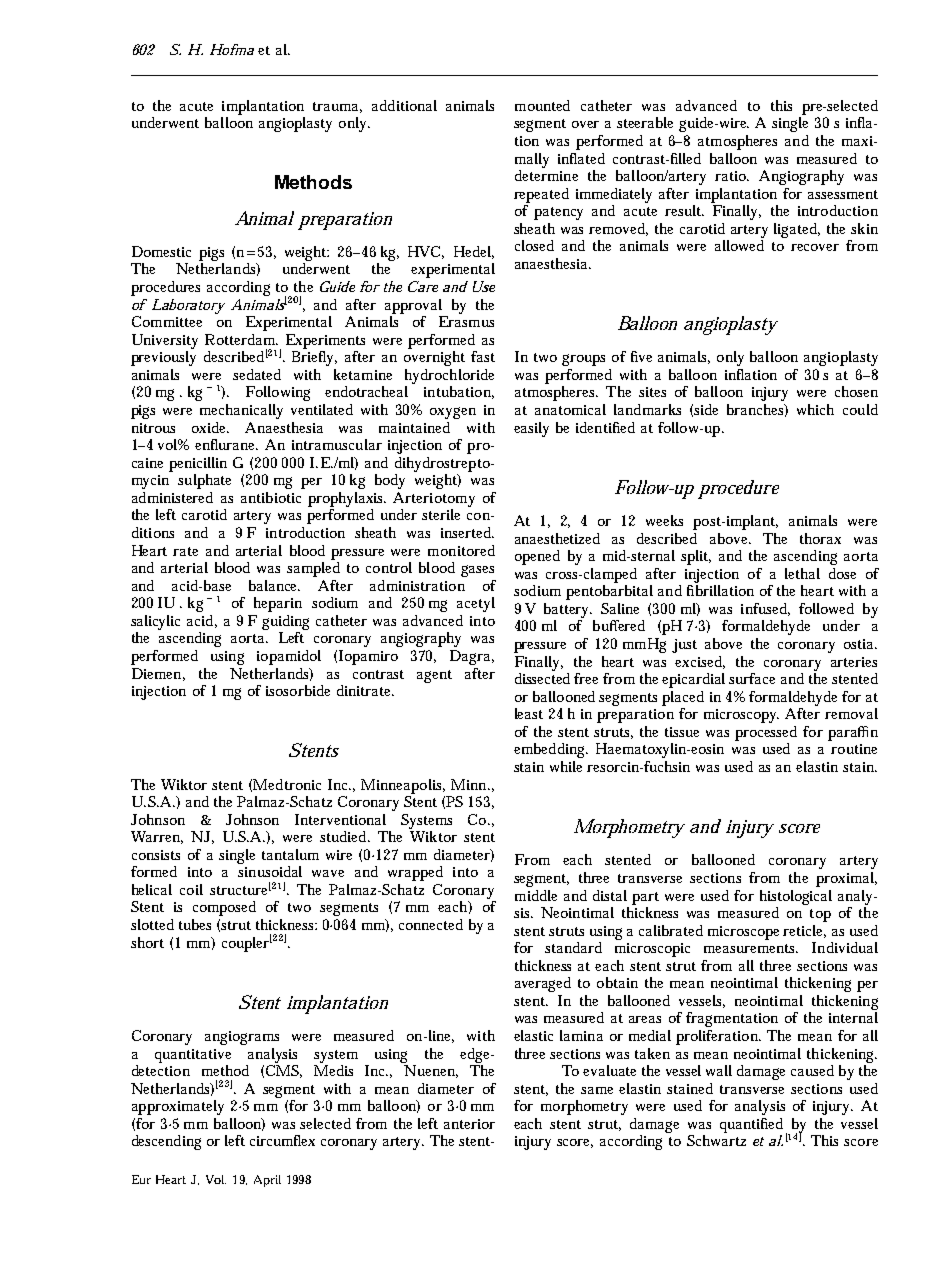 The width and height of the image is (952, 1266). What do you see at coordinates (536, 895) in the image?
I see `middle` at bounding box center [536, 895].
